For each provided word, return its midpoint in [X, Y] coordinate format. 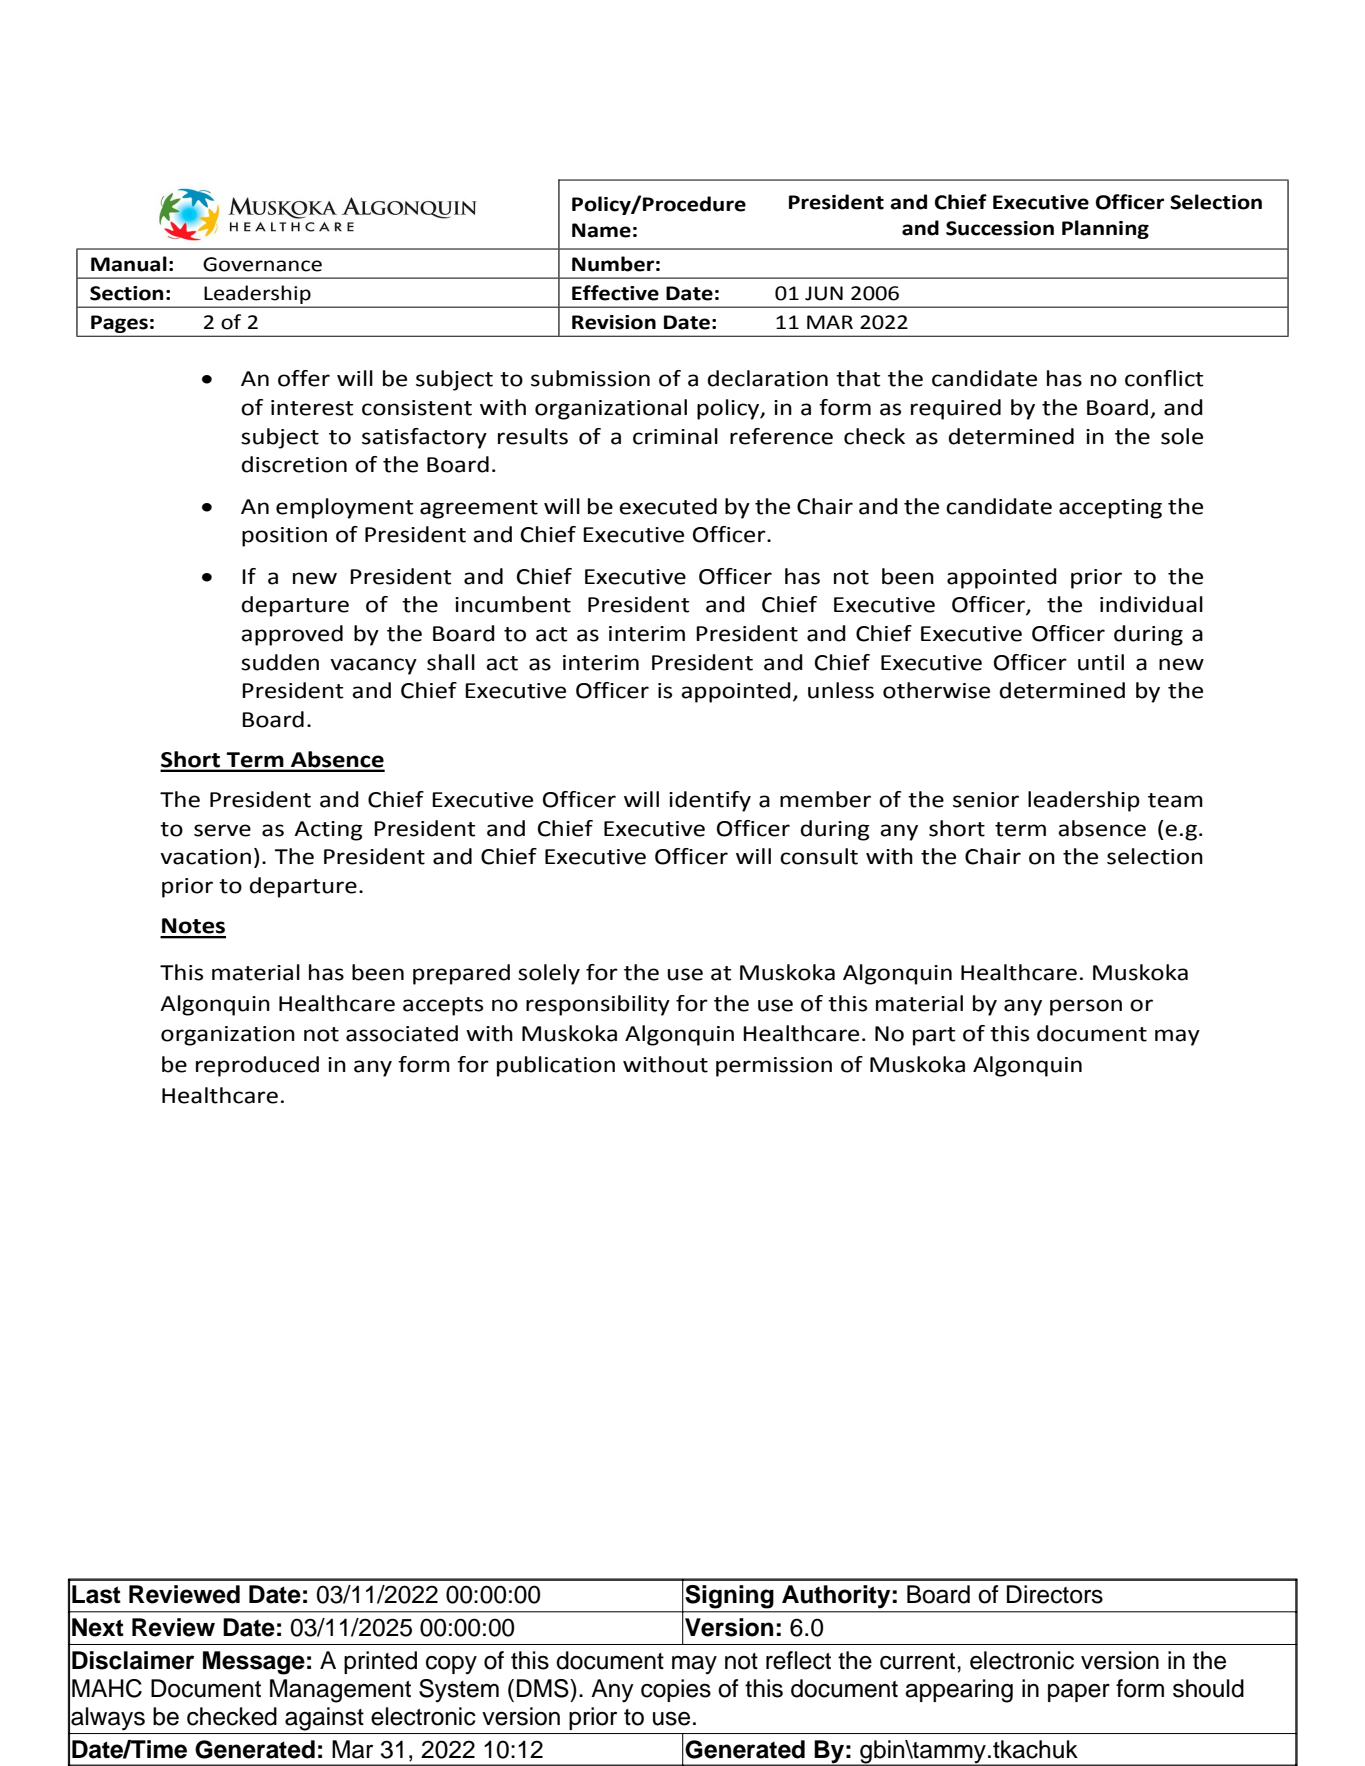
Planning [1105, 229]
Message [254, 1663]
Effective [615, 293]
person [1086, 1007]
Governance [262, 264]
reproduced [257, 1066]
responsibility [598, 1005]
